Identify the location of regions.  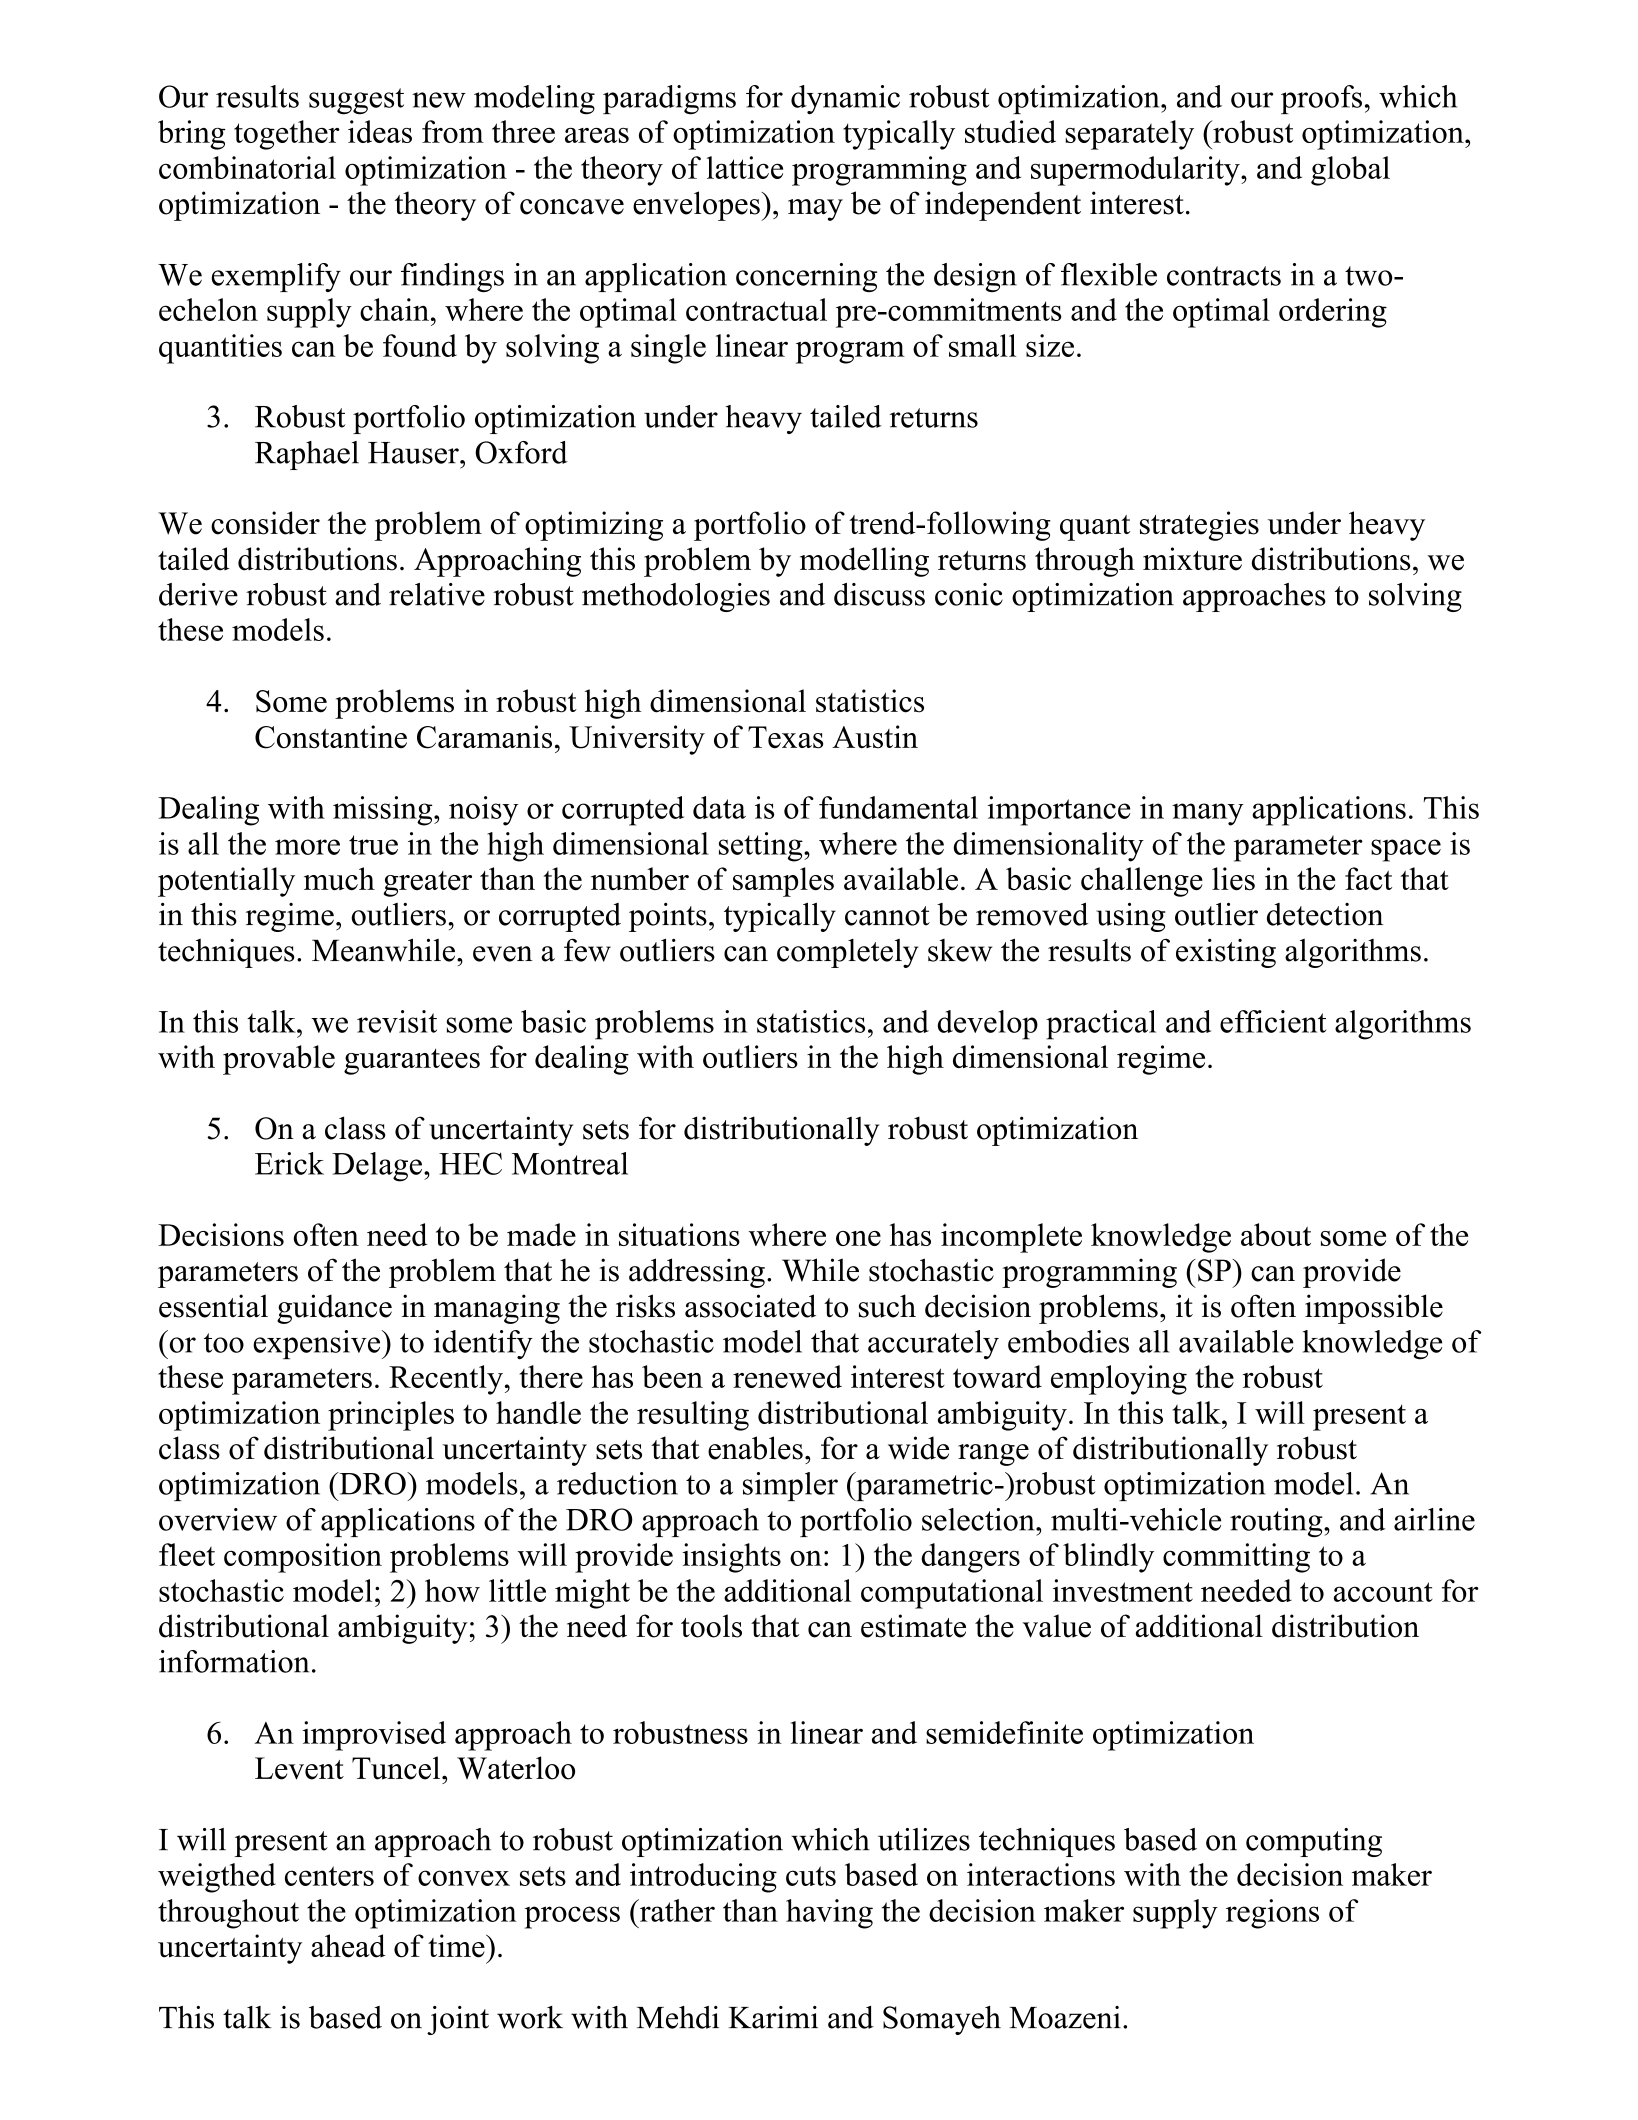
(1272, 1914).
